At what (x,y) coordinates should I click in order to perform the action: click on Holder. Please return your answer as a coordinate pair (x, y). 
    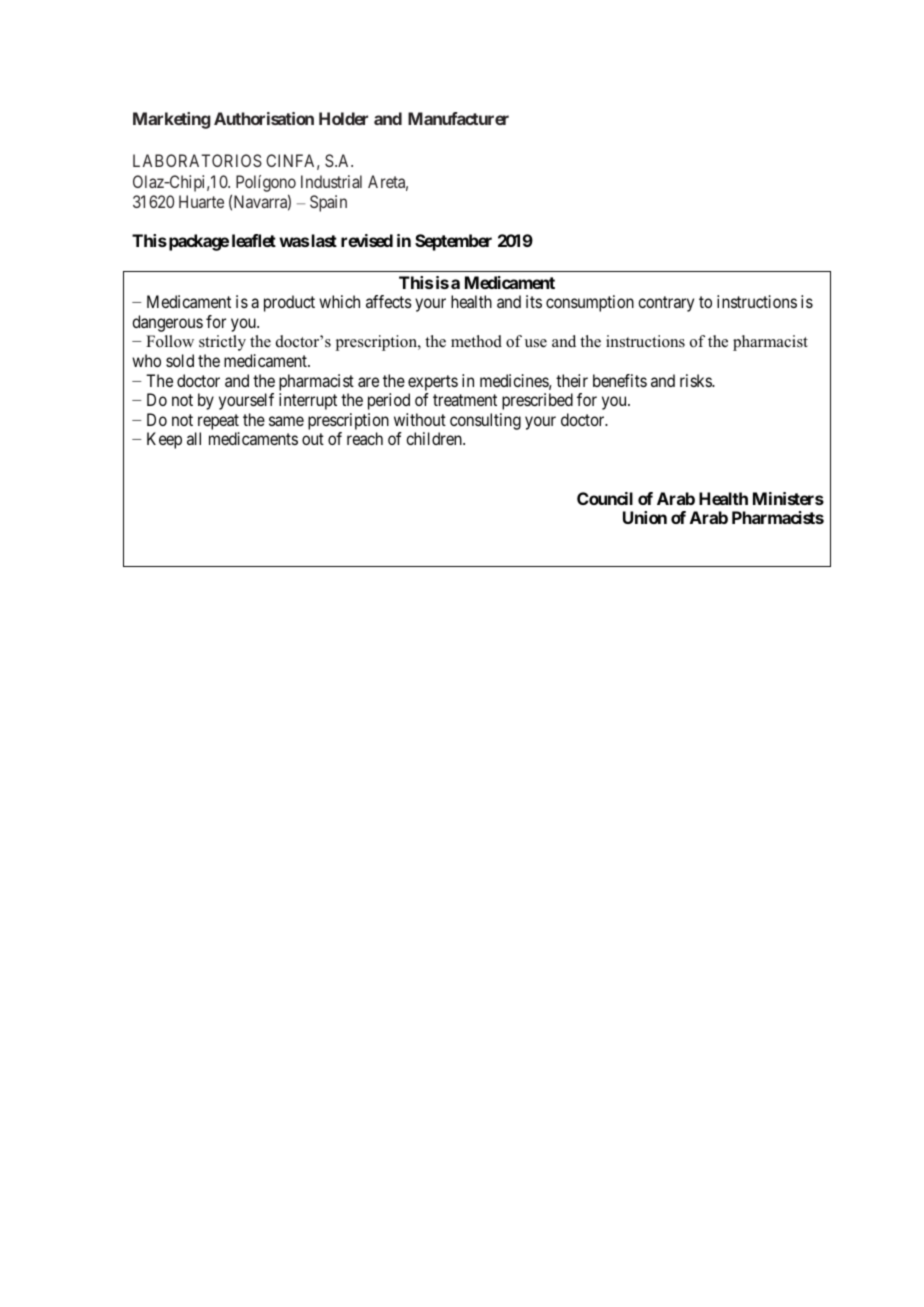
    Looking at the image, I should click on (343, 118).
